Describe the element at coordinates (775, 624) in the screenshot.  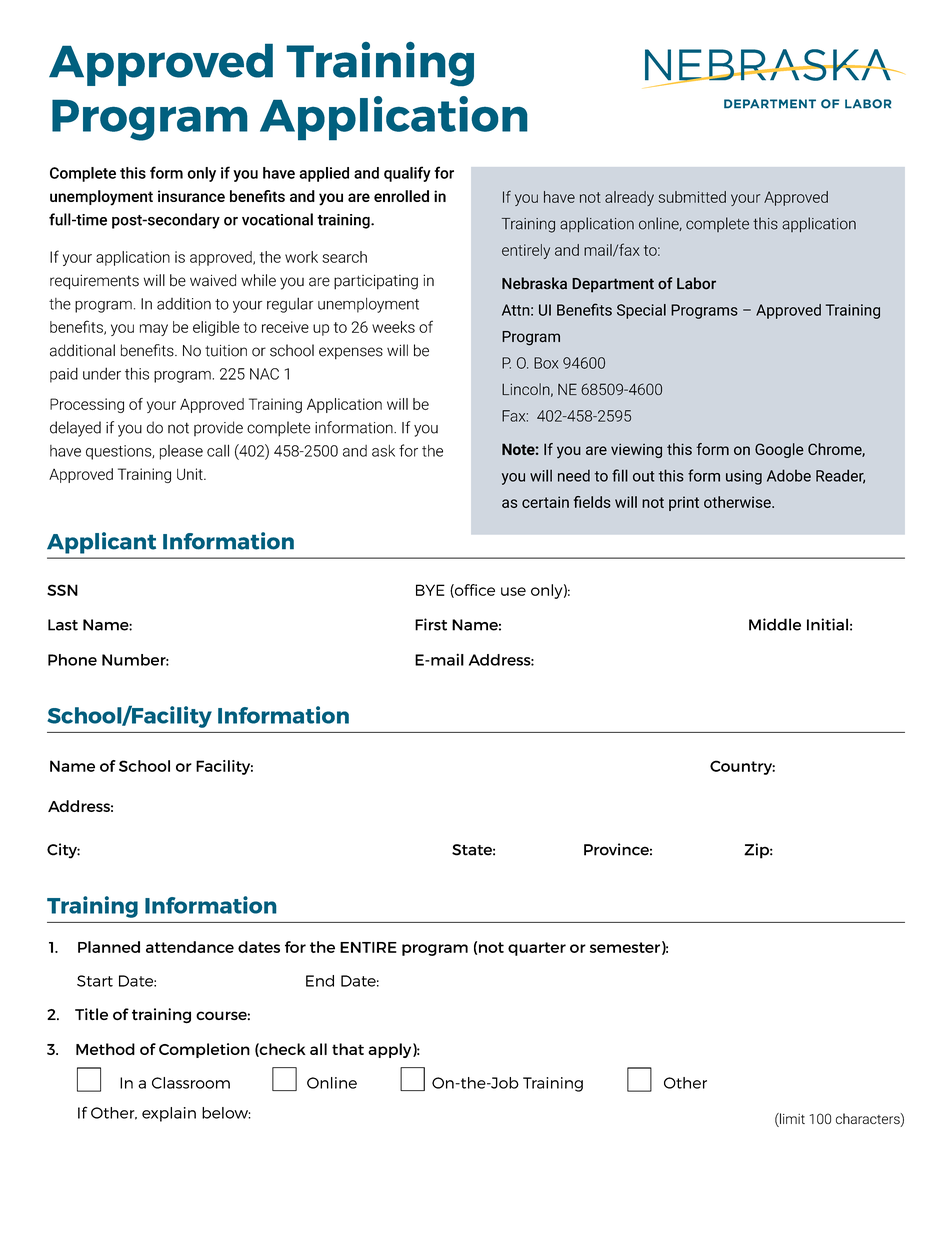
I see `Middle` at that location.
